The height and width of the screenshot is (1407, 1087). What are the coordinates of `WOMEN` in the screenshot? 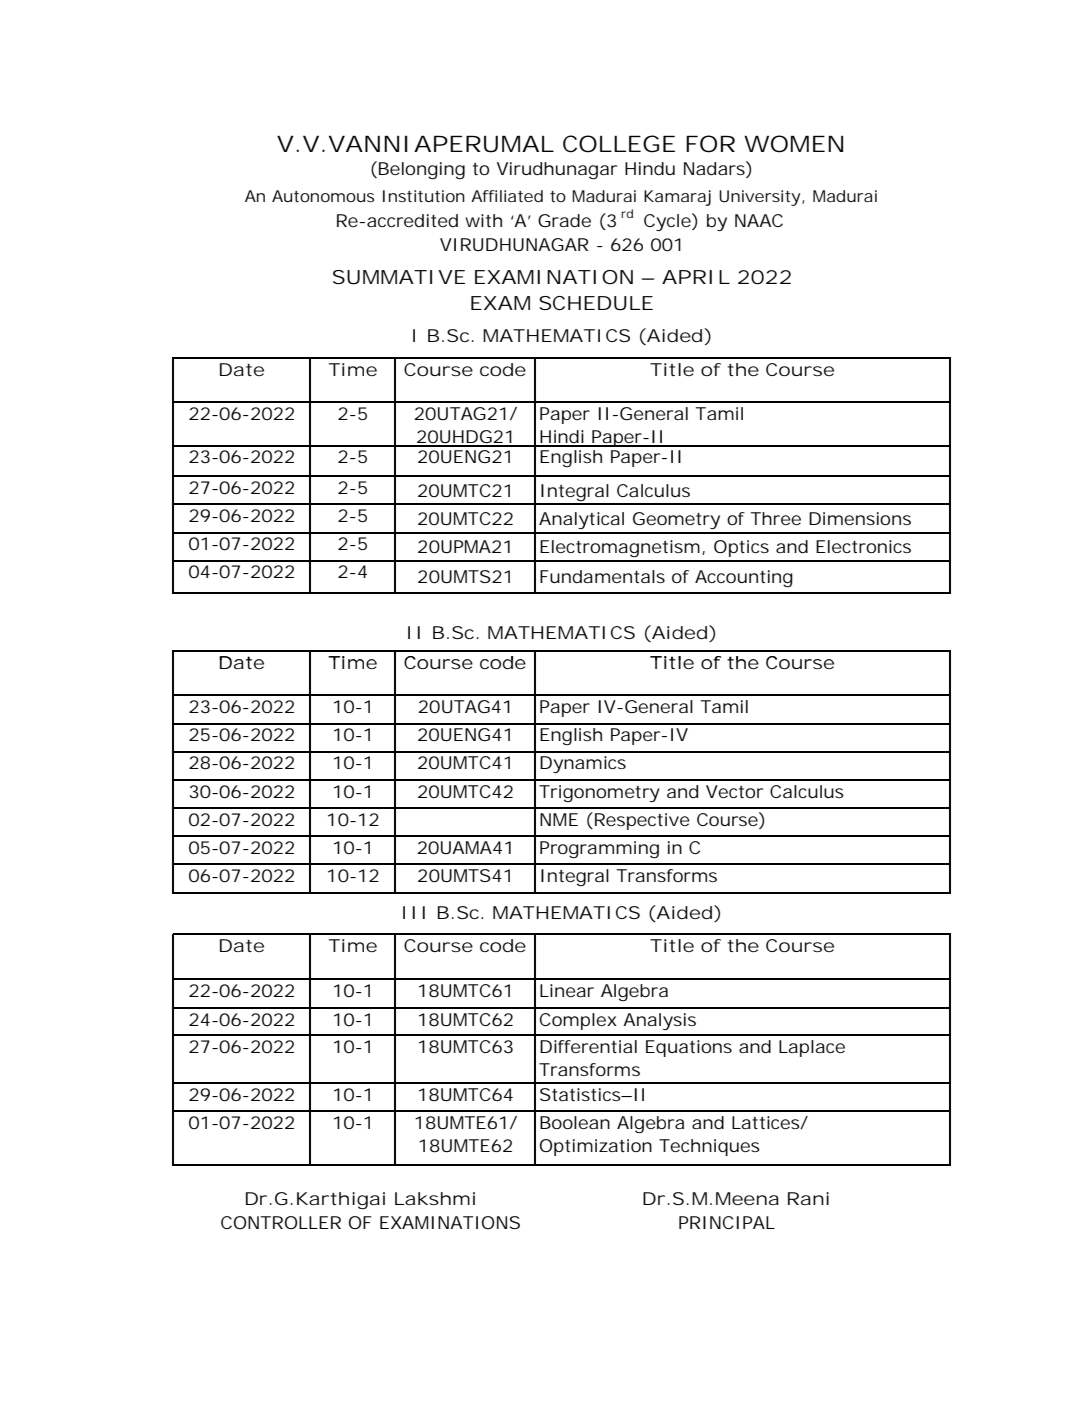 It's located at (793, 144).
